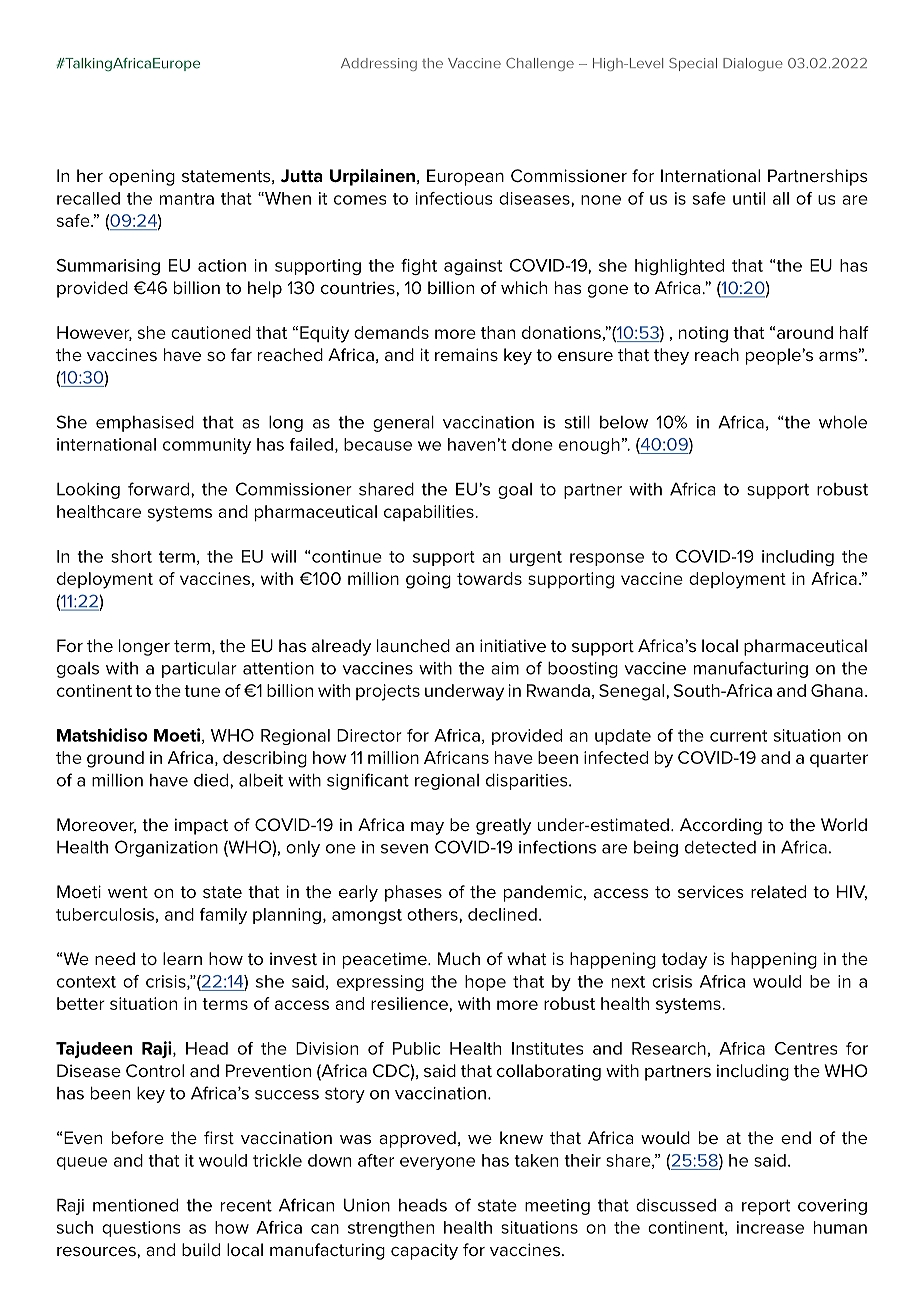  I want to click on opening, so click(142, 177).
